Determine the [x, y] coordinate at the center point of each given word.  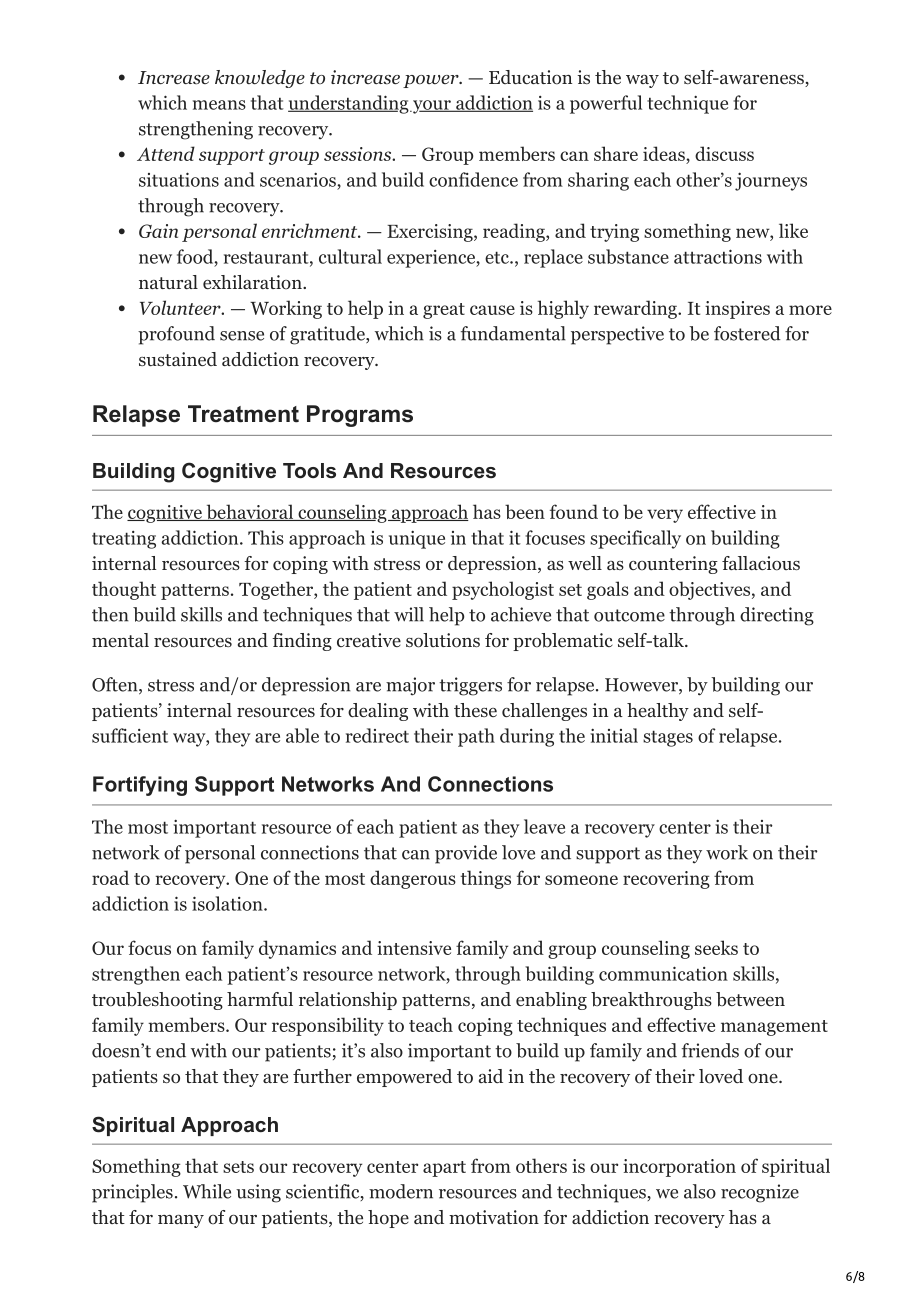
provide [466, 854]
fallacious [761, 563]
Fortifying [140, 786]
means [219, 105]
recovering [666, 880]
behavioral [249, 512]
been [525, 511]
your [432, 107]
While [207, 1191]
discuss [724, 153]
